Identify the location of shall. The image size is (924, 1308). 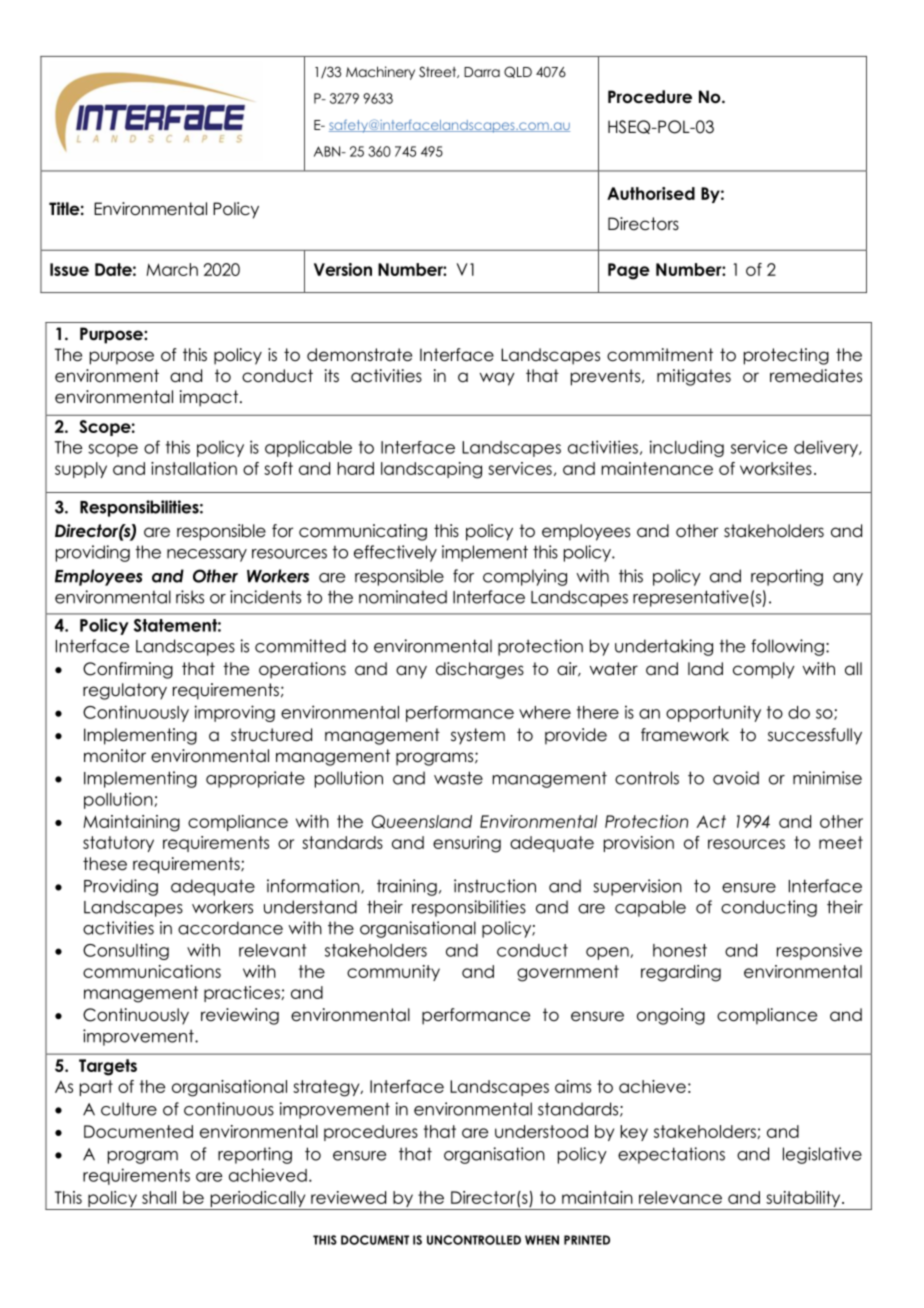
(159, 1197).
